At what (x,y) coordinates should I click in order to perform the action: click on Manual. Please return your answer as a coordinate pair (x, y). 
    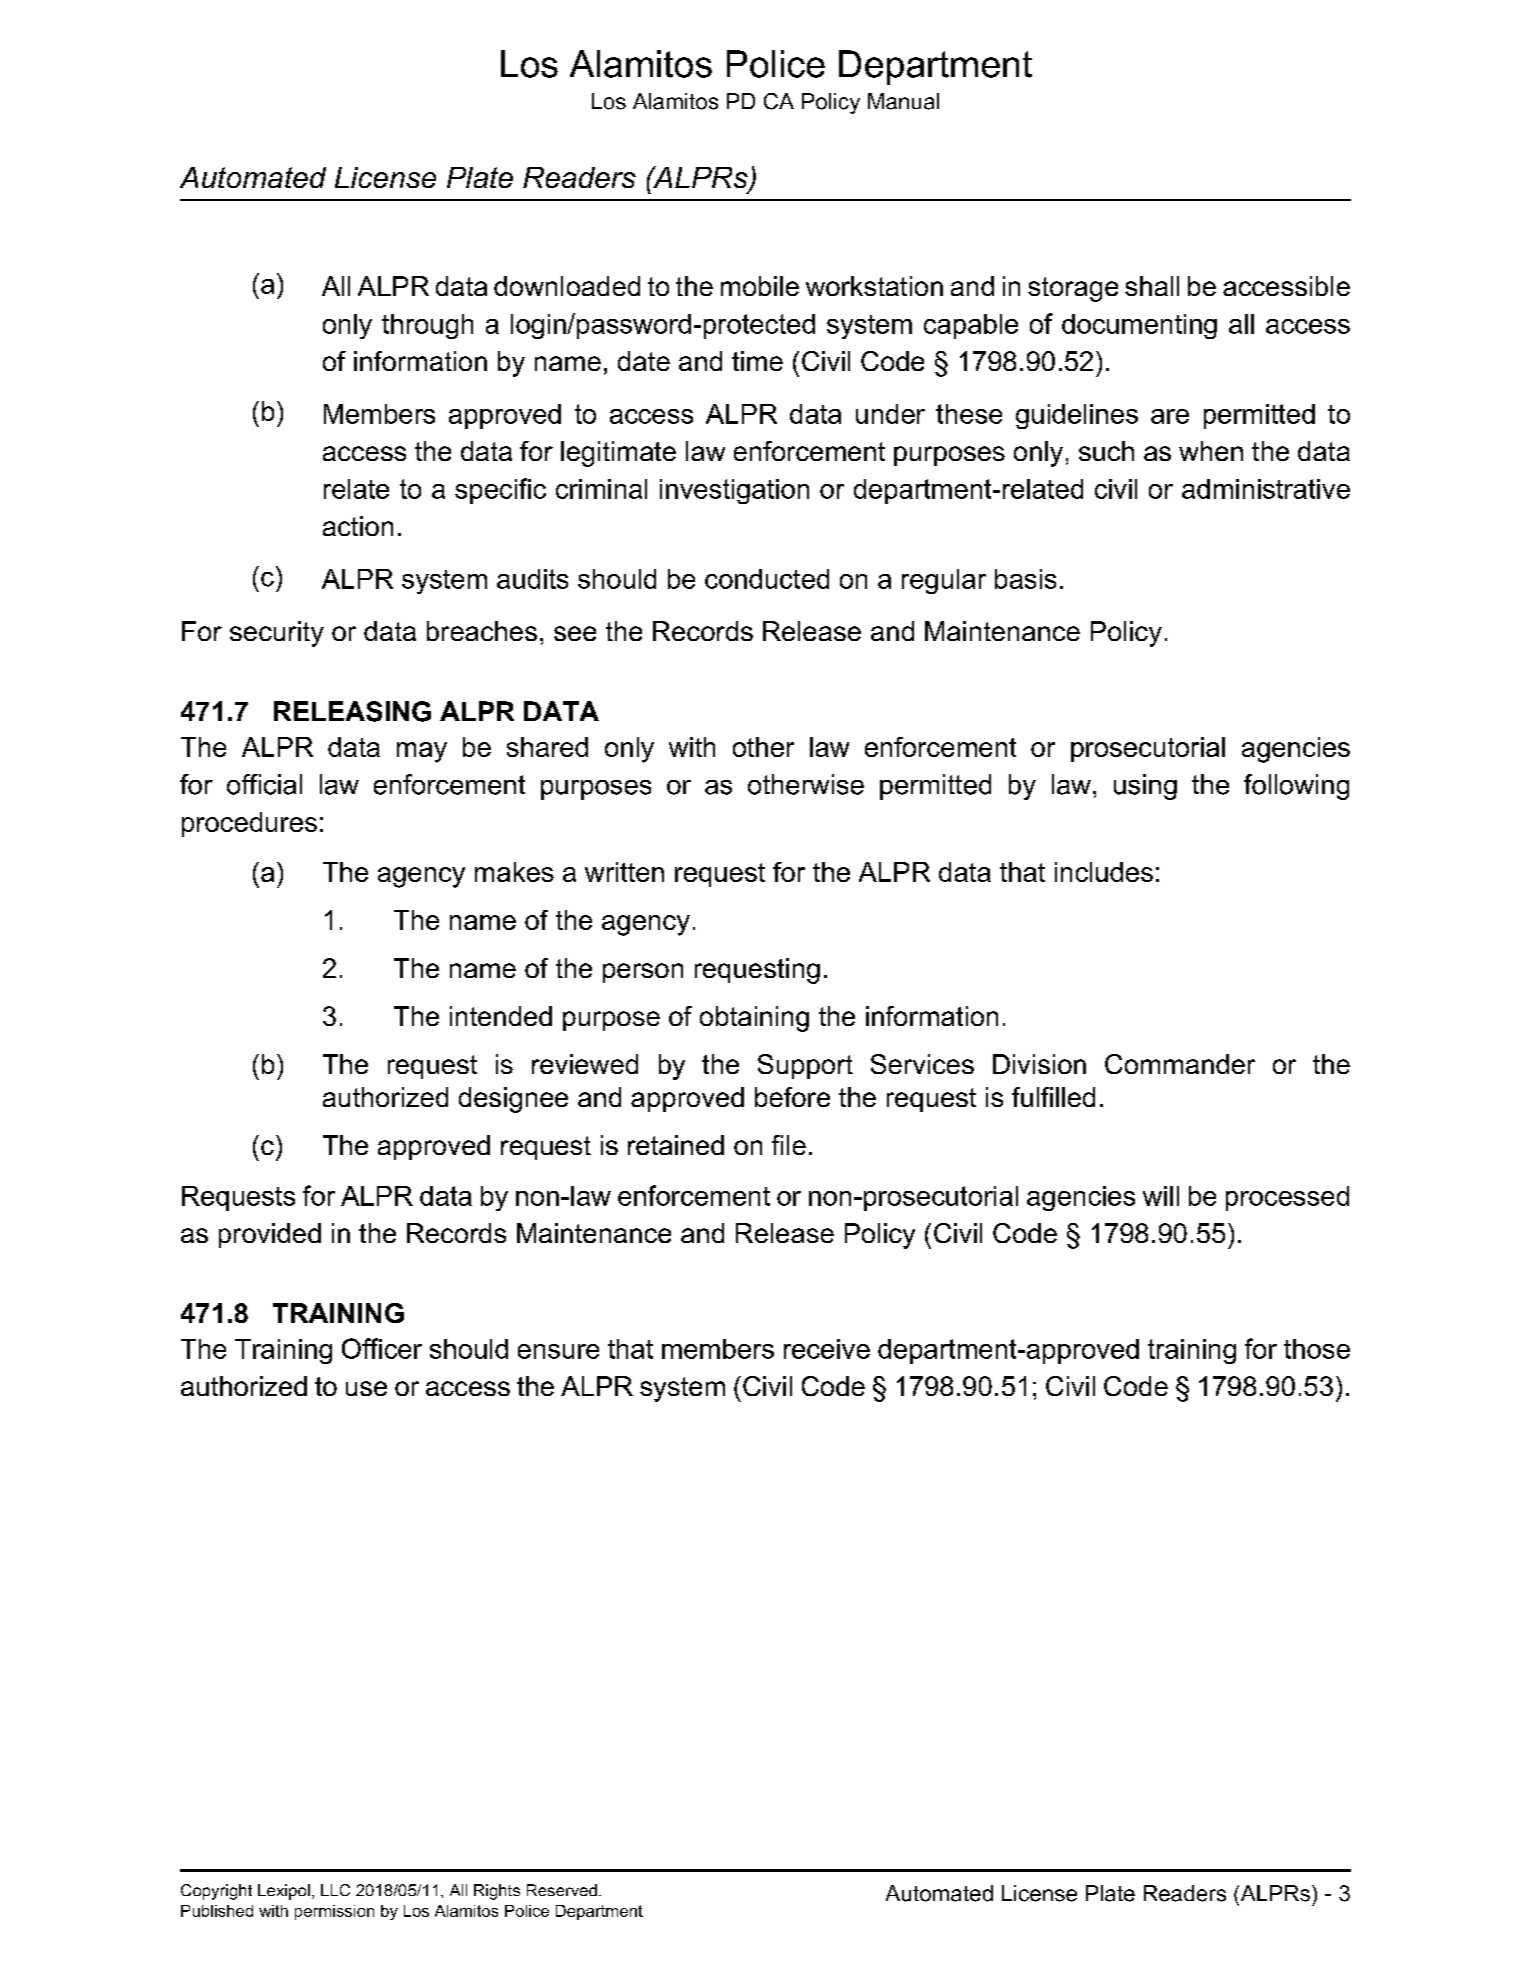
    Looking at the image, I should click on (903, 101).
